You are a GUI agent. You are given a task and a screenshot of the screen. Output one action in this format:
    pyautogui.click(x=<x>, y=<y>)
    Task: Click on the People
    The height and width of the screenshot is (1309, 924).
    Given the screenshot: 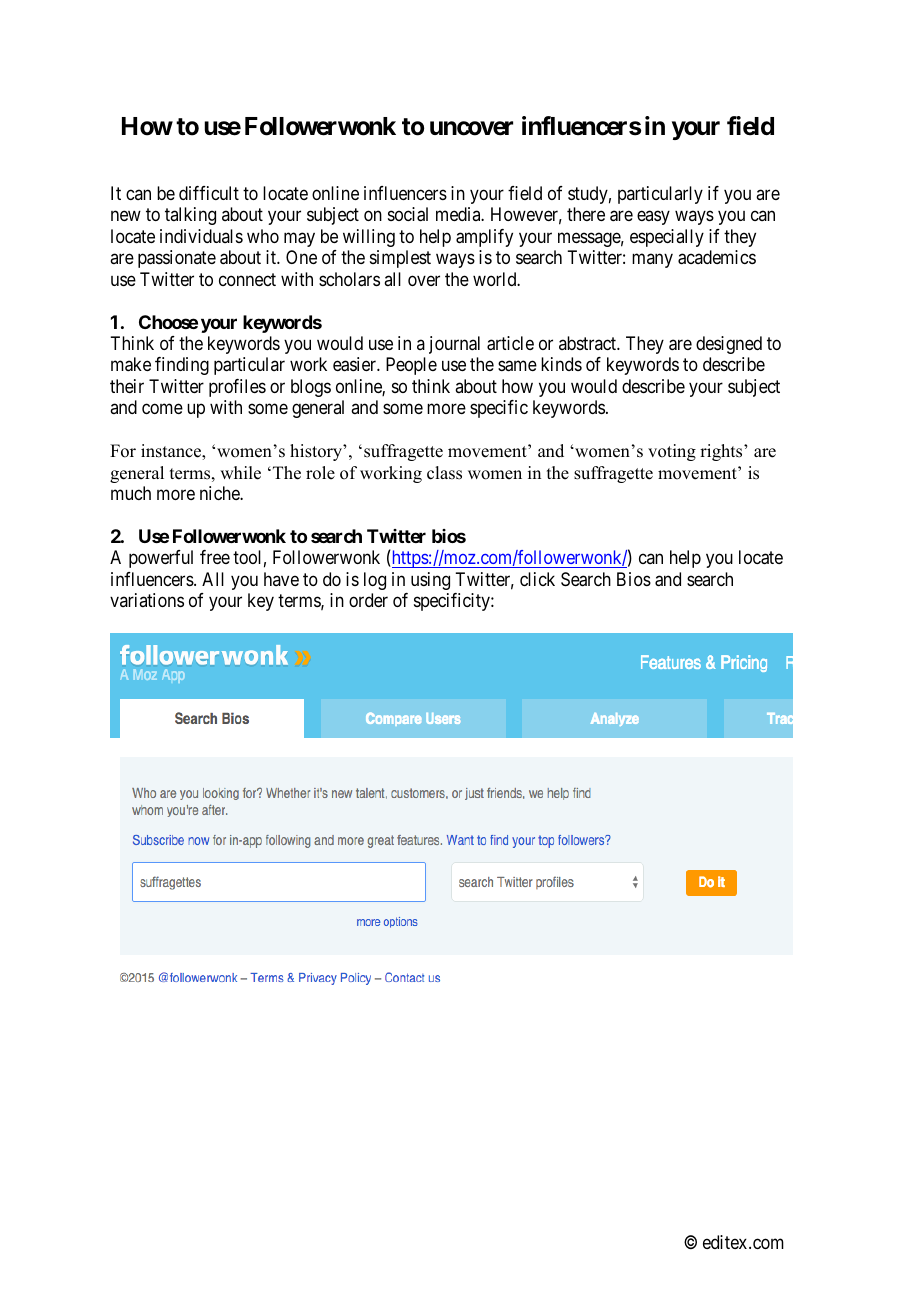 What is the action you would take?
    pyautogui.click(x=411, y=366)
